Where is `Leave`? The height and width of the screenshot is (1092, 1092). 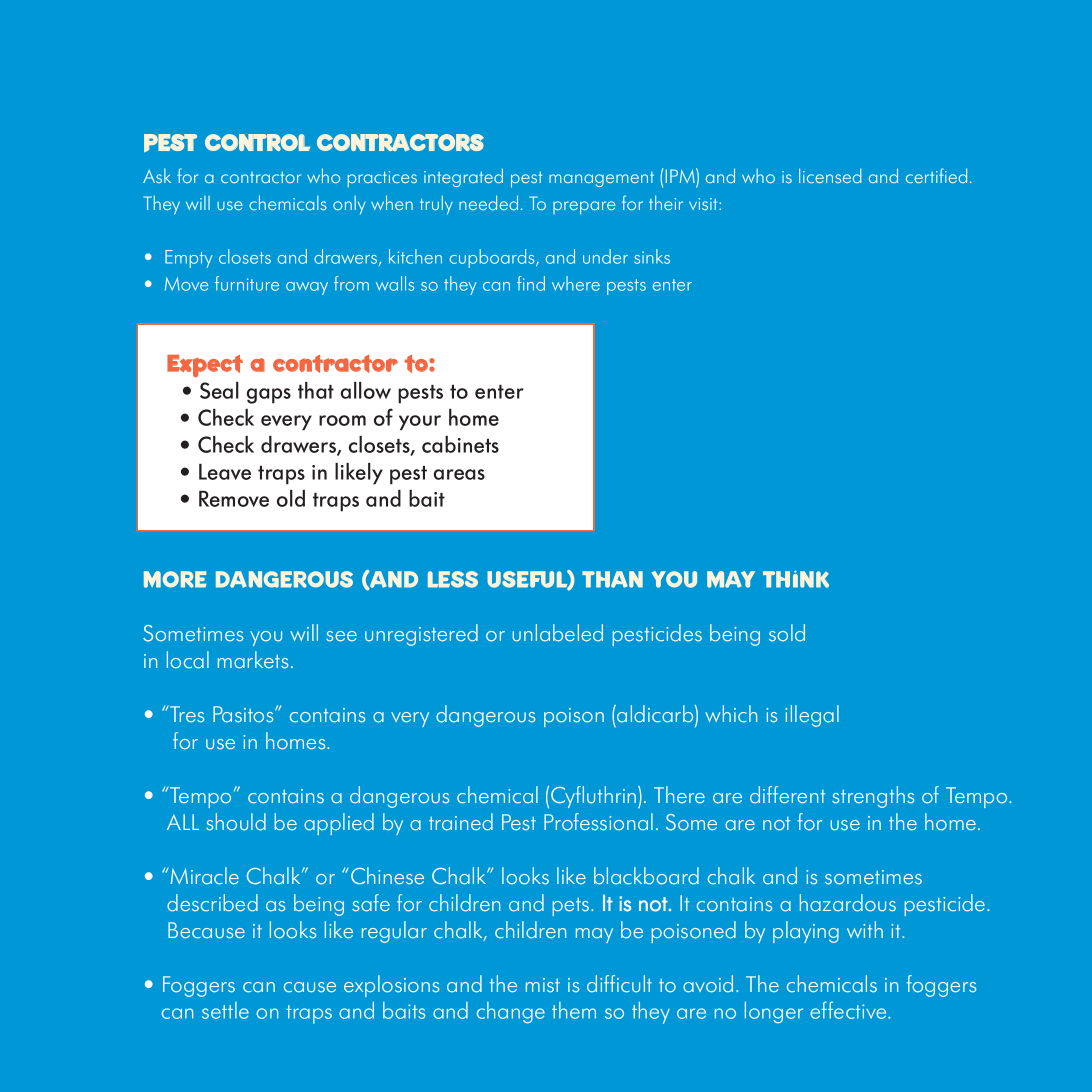
Leave is located at coordinates (225, 472).
